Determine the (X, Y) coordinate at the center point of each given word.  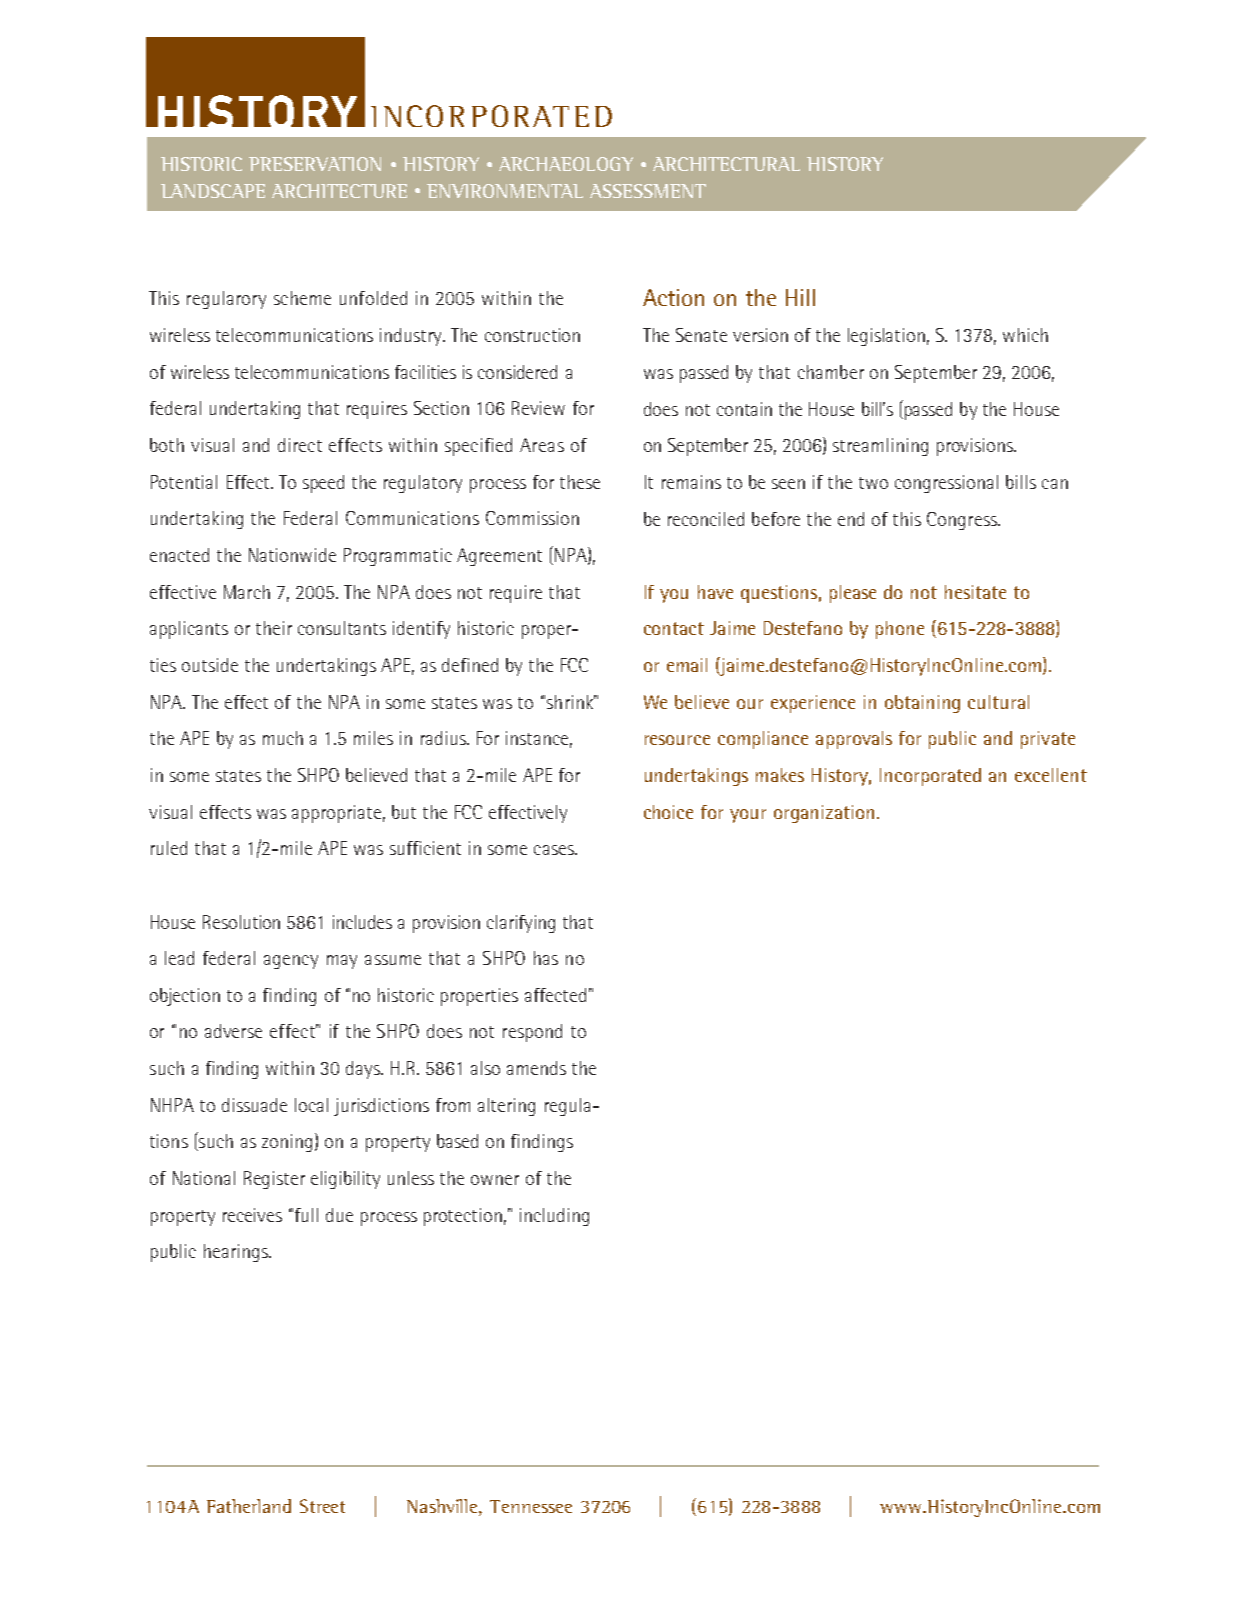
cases (555, 850)
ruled (169, 848)
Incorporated (930, 777)
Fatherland (249, 1506)
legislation (886, 337)
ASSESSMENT (648, 191)
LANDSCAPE (213, 191)
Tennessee (531, 1506)
